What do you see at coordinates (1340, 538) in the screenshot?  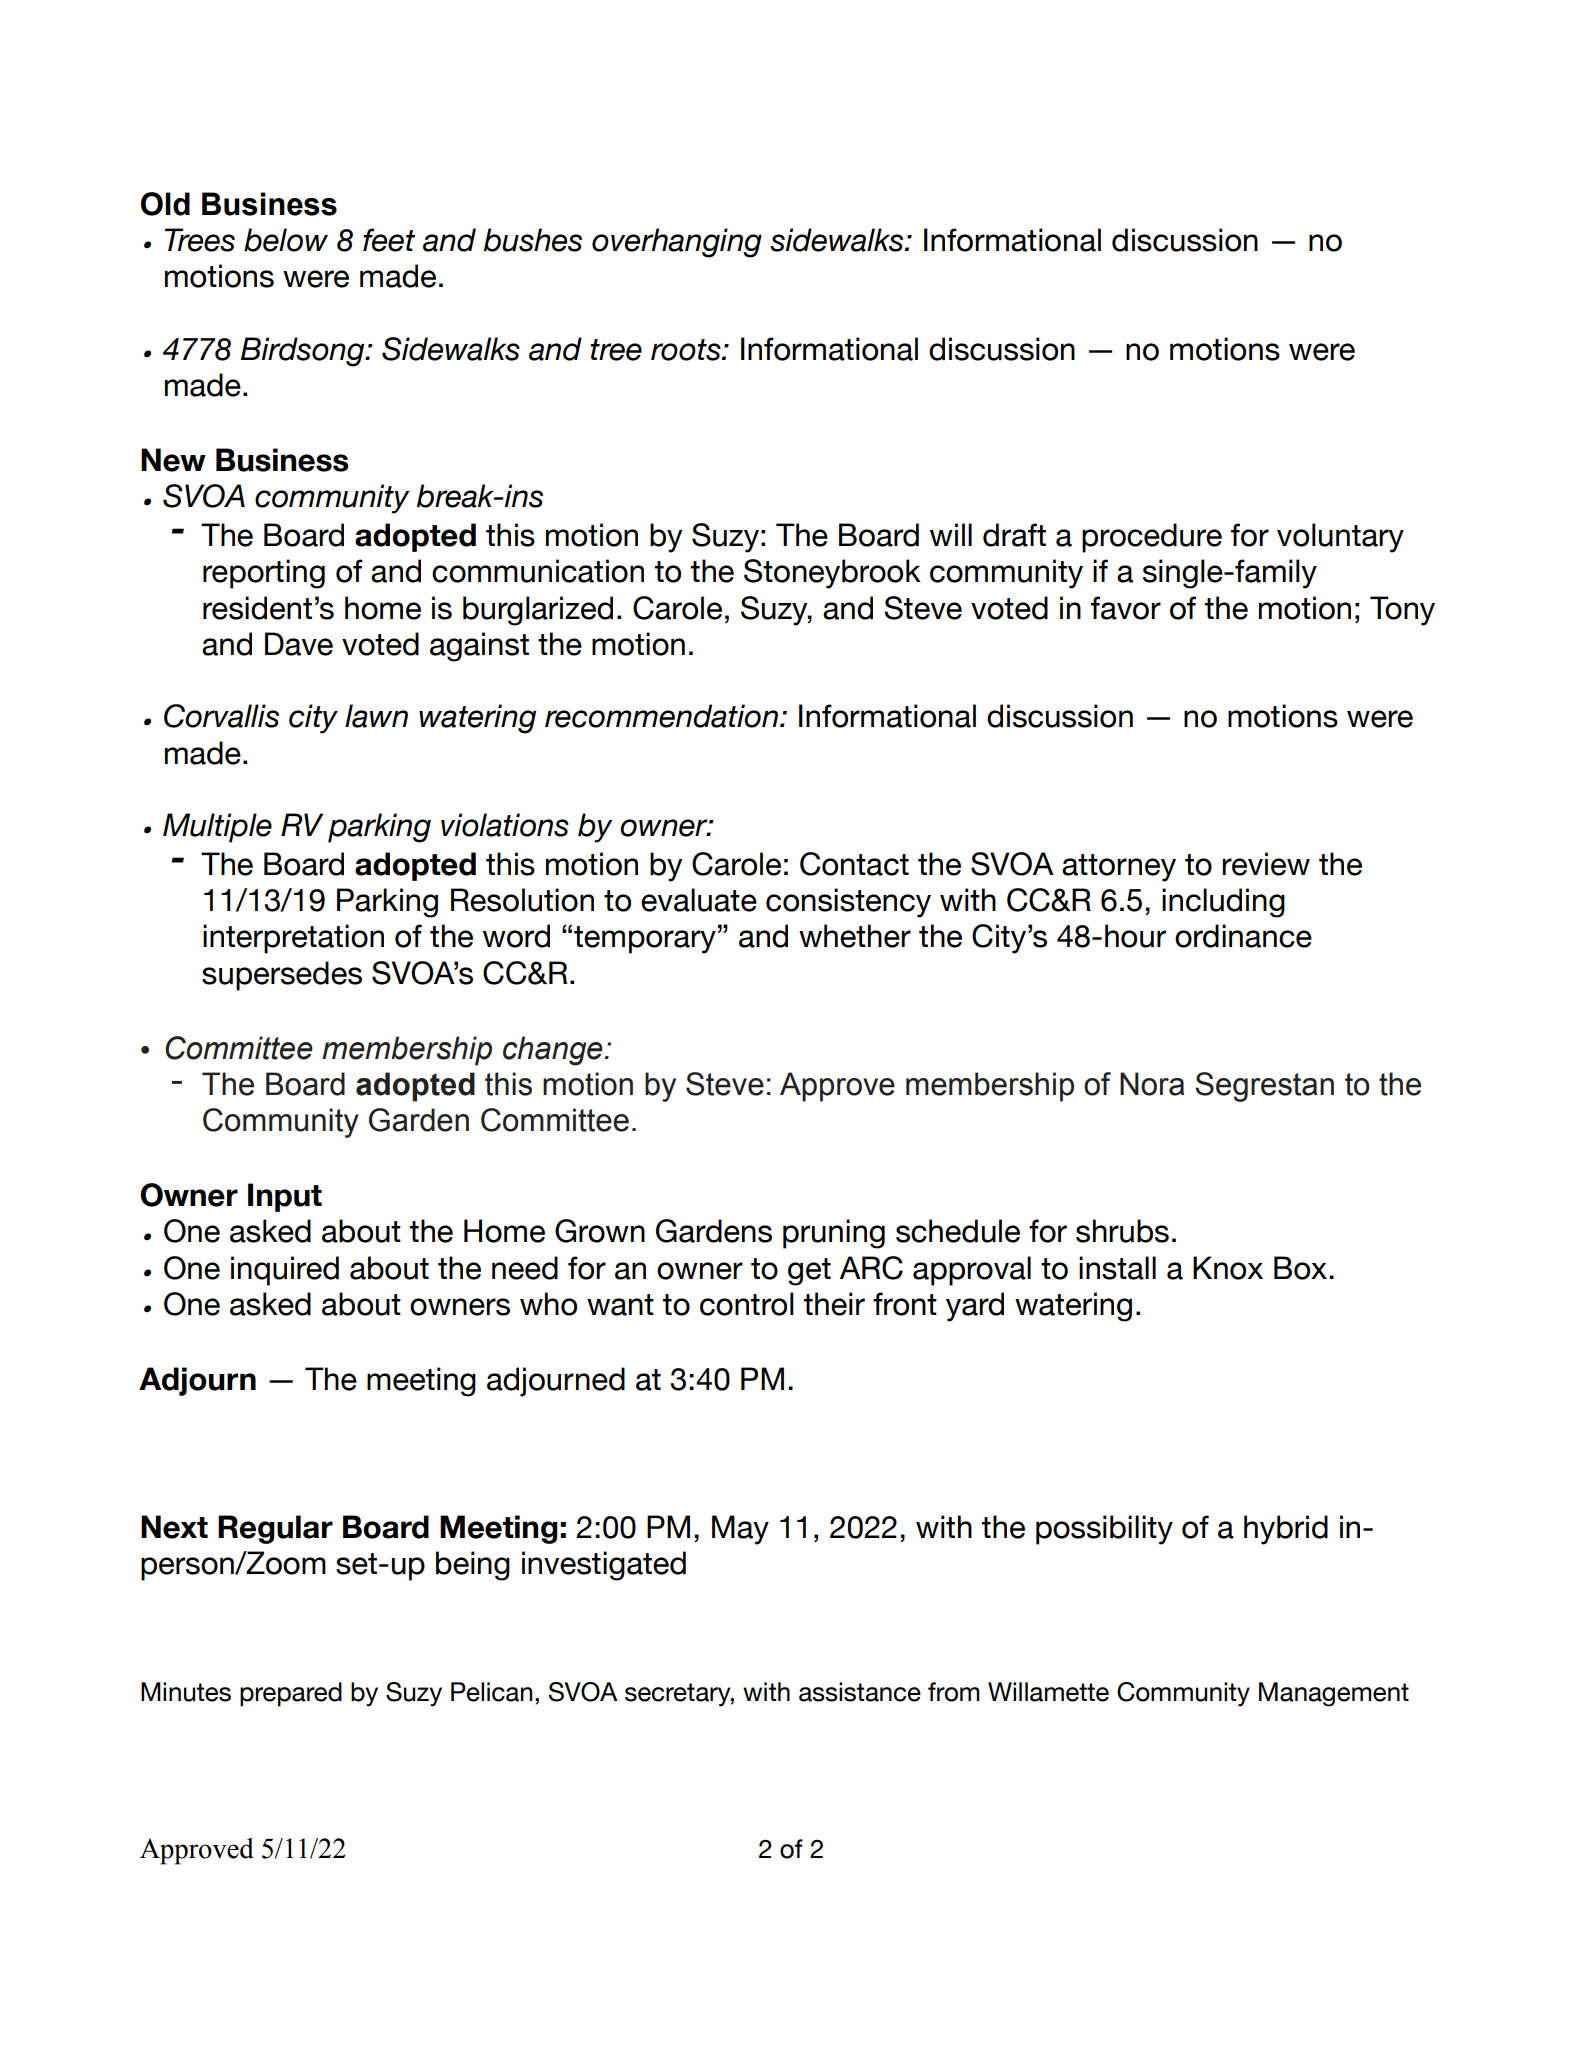 I see `voluntary` at bounding box center [1340, 538].
